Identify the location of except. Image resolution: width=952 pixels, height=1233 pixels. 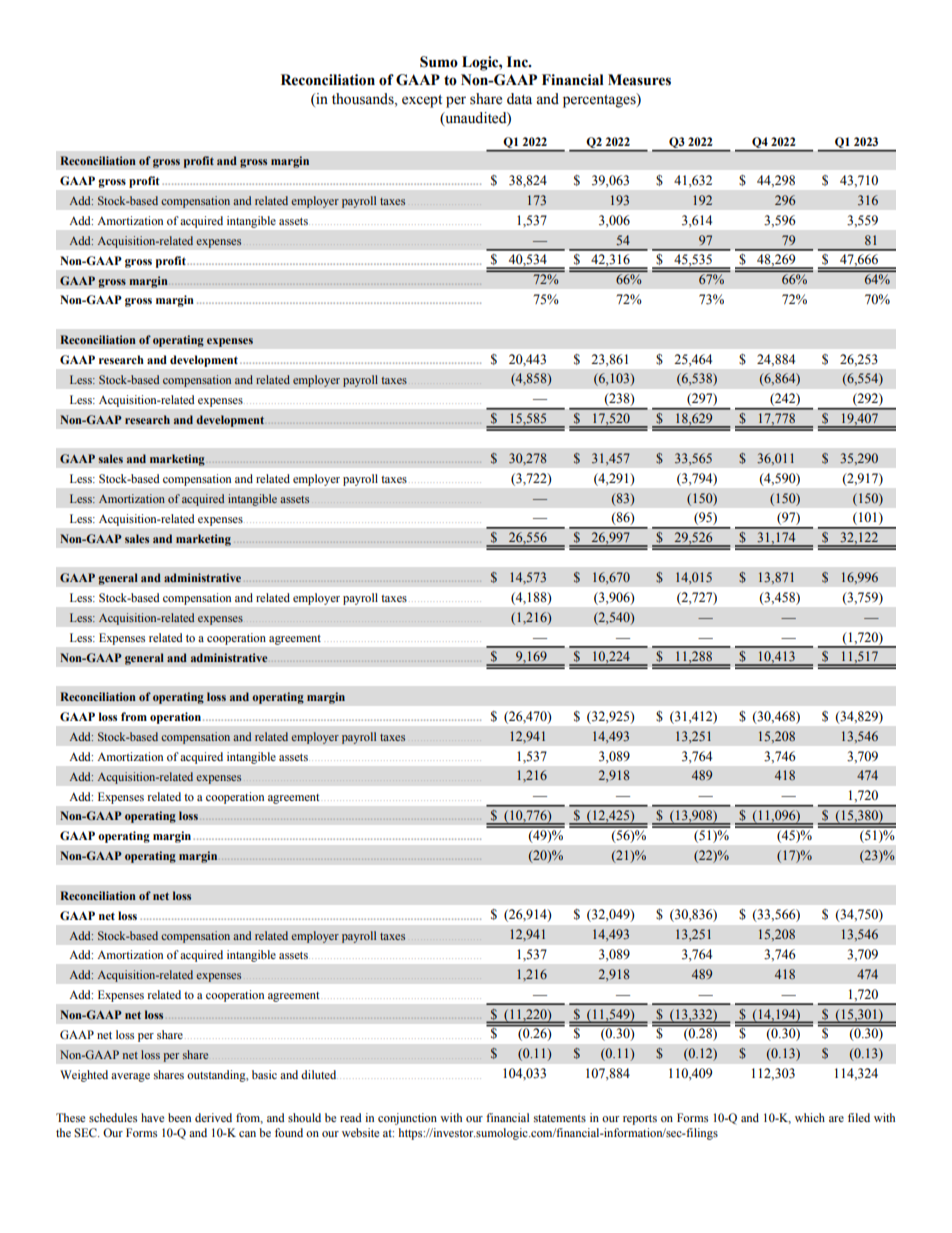
(422, 101).
